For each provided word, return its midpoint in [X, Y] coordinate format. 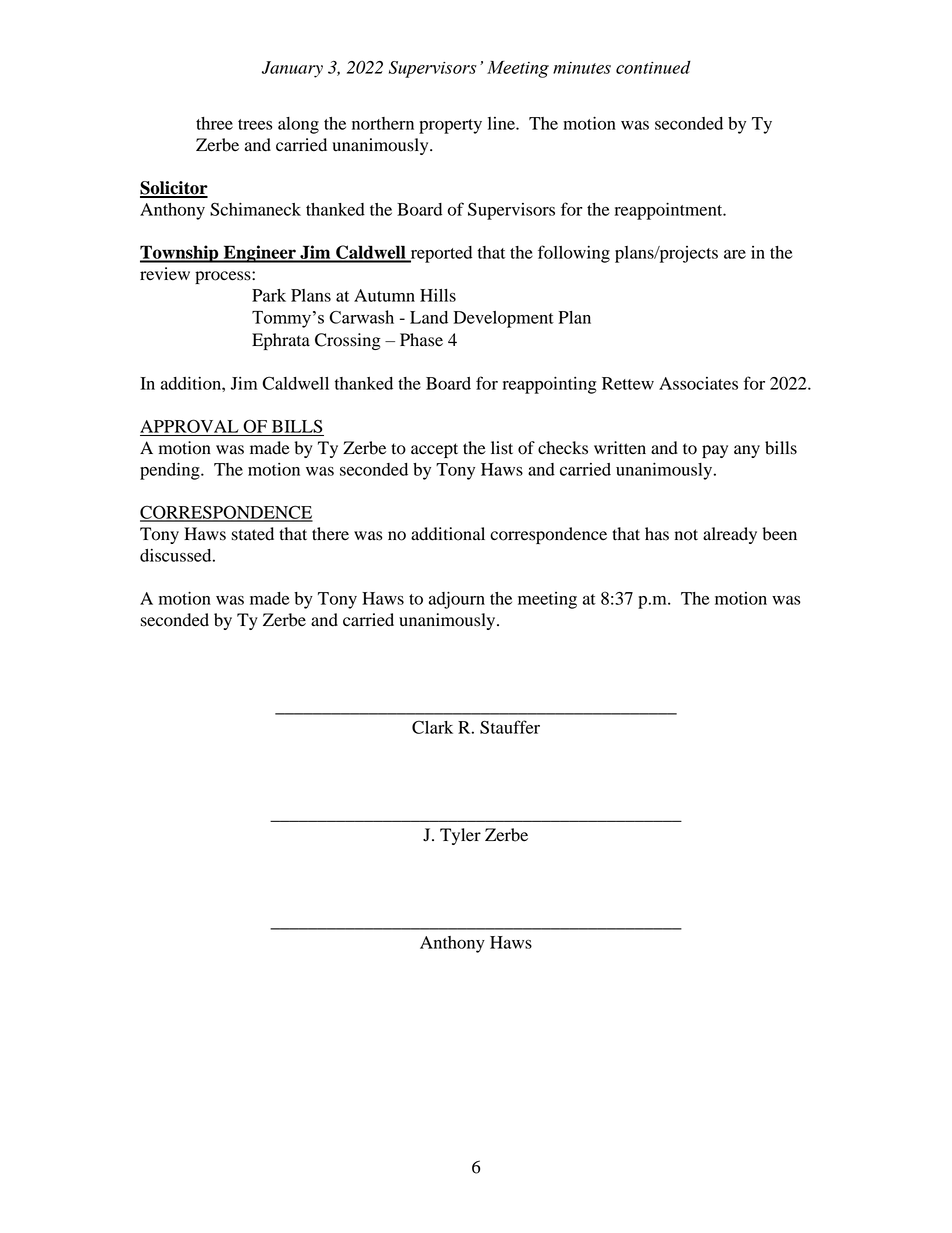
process [224, 277]
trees [255, 124]
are [735, 254]
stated [253, 534]
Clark [432, 727]
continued [653, 67]
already [730, 535]
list [502, 448]
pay [715, 451]
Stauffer [510, 727]
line [502, 123]
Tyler [460, 836]
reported [440, 254]
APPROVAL [189, 426]
